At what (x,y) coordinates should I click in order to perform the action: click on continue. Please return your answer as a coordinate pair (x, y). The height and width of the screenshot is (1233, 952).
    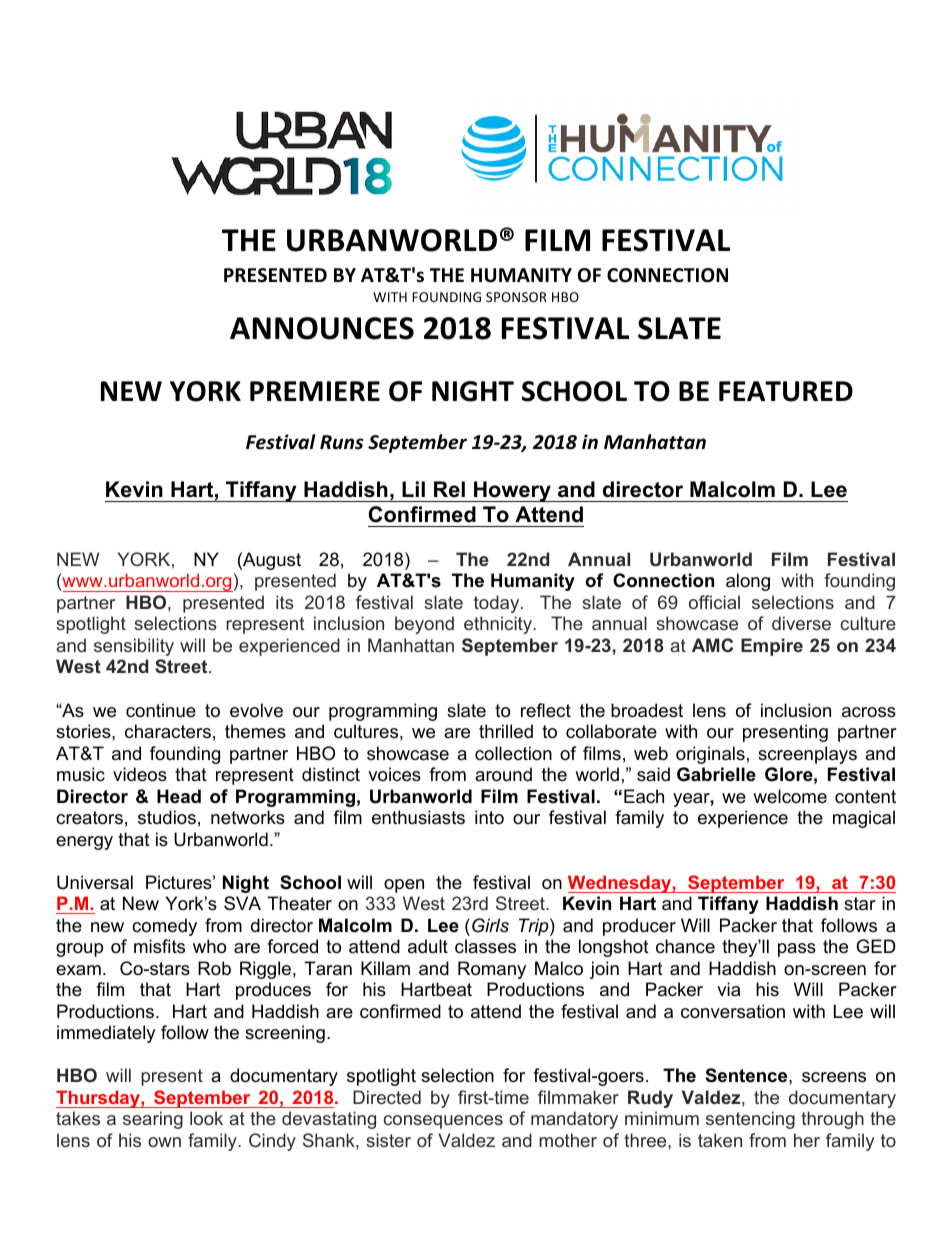
    Looking at the image, I should click on (161, 710).
